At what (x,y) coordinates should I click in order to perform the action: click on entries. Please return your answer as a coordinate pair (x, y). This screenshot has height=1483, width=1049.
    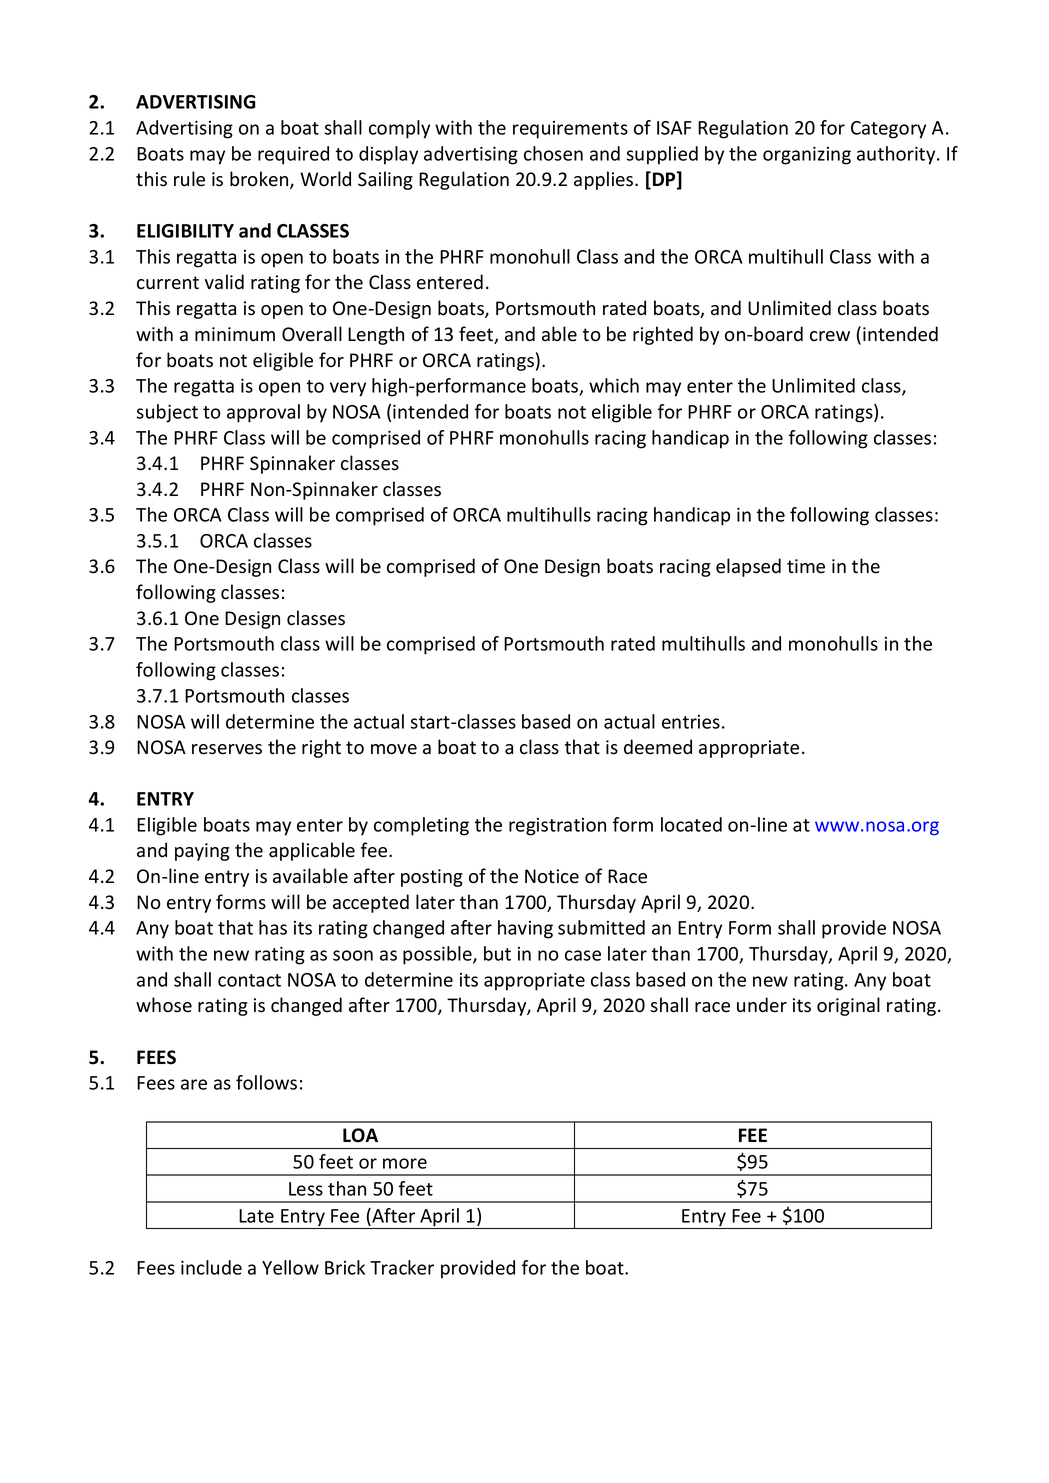
    Looking at the image, I should click on (691, 722).
